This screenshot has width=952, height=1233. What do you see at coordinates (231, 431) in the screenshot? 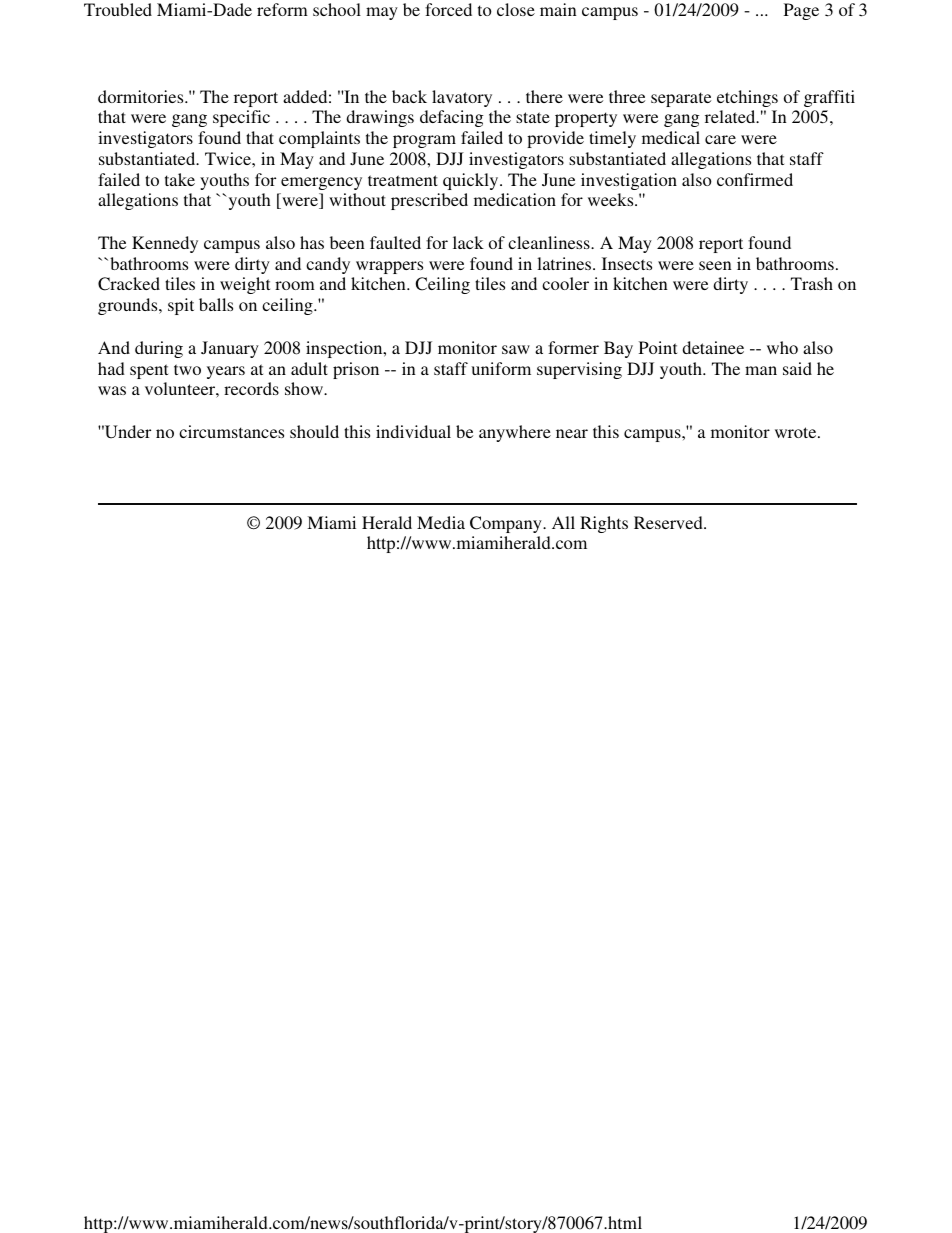
I see `circumstances` at bounding box center [231, 431].
